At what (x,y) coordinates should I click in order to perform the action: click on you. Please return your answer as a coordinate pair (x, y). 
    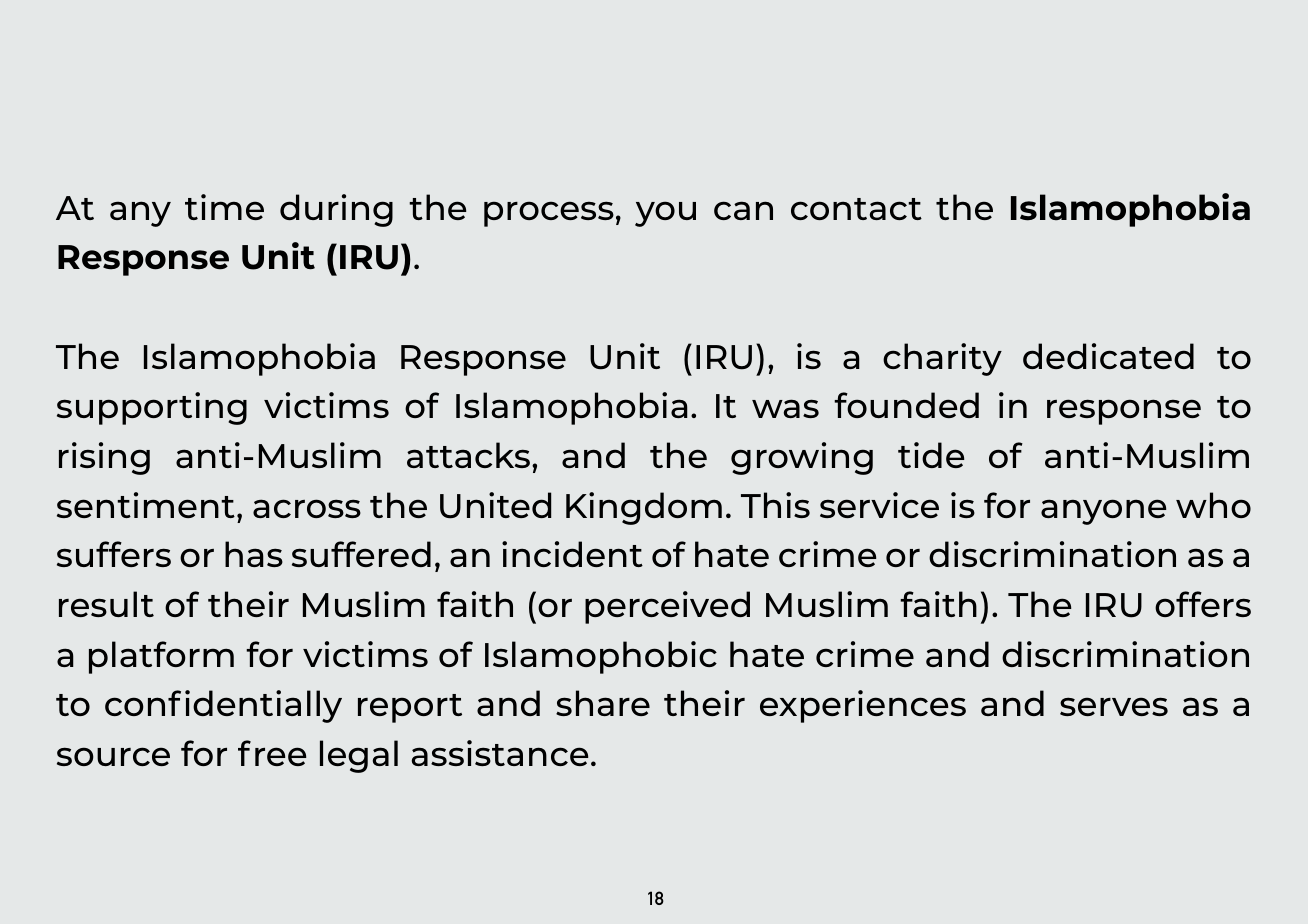
    Looking at the image, I should click on (665, 214).
